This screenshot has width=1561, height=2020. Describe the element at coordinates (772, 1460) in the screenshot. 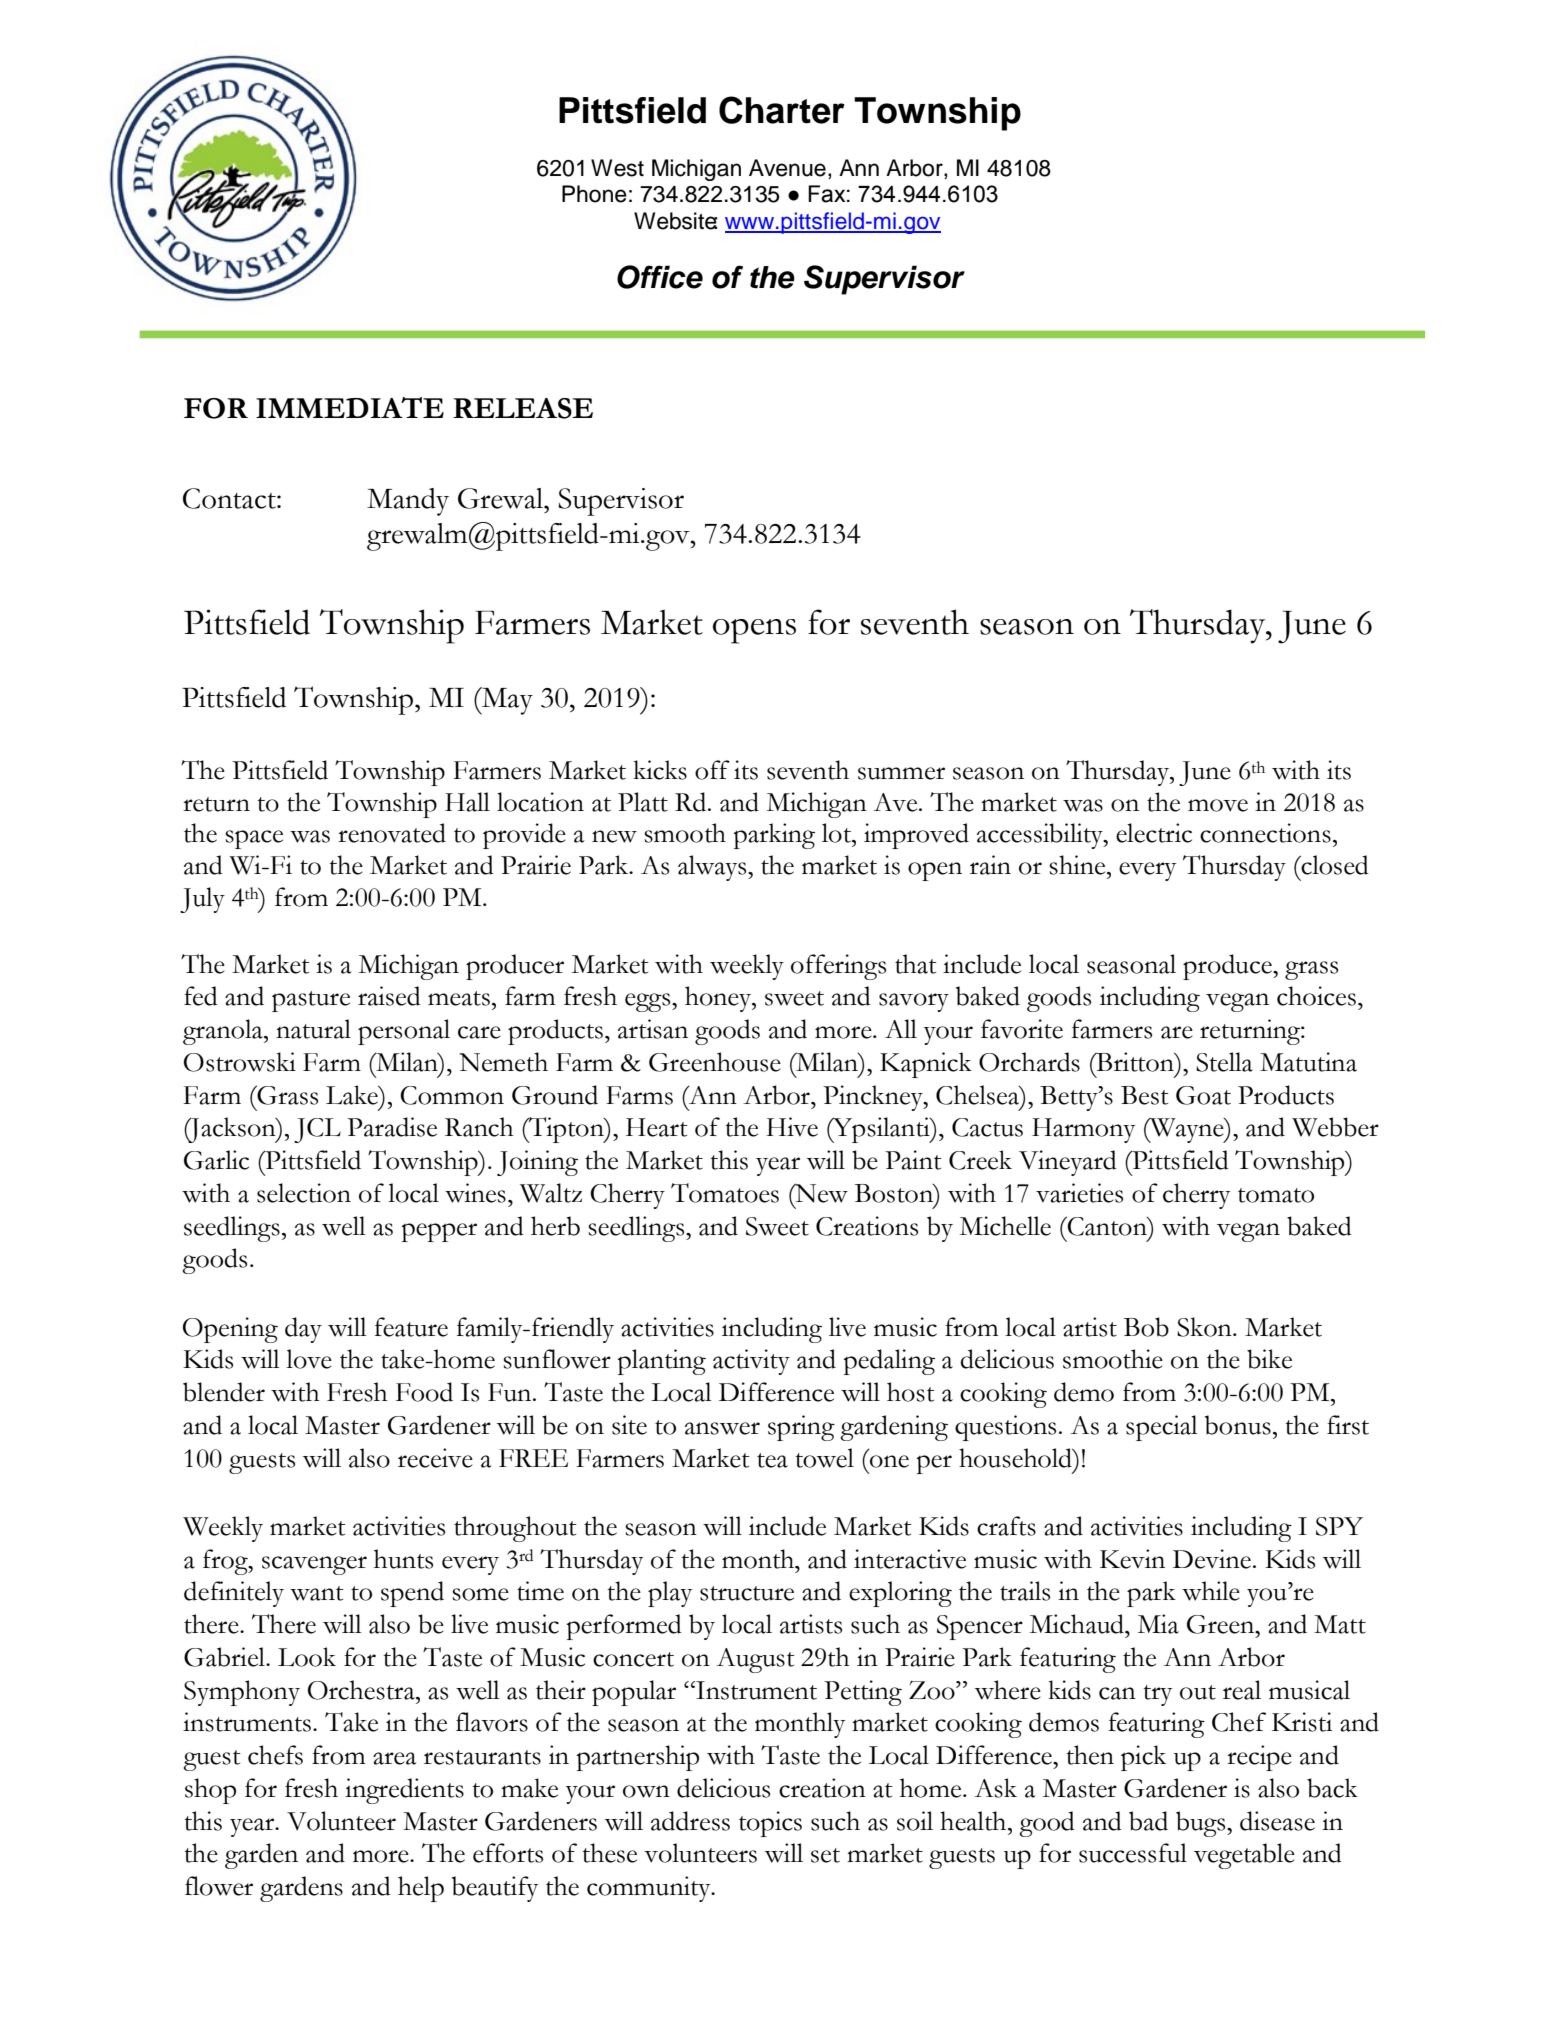

I see `tea` at that location.
